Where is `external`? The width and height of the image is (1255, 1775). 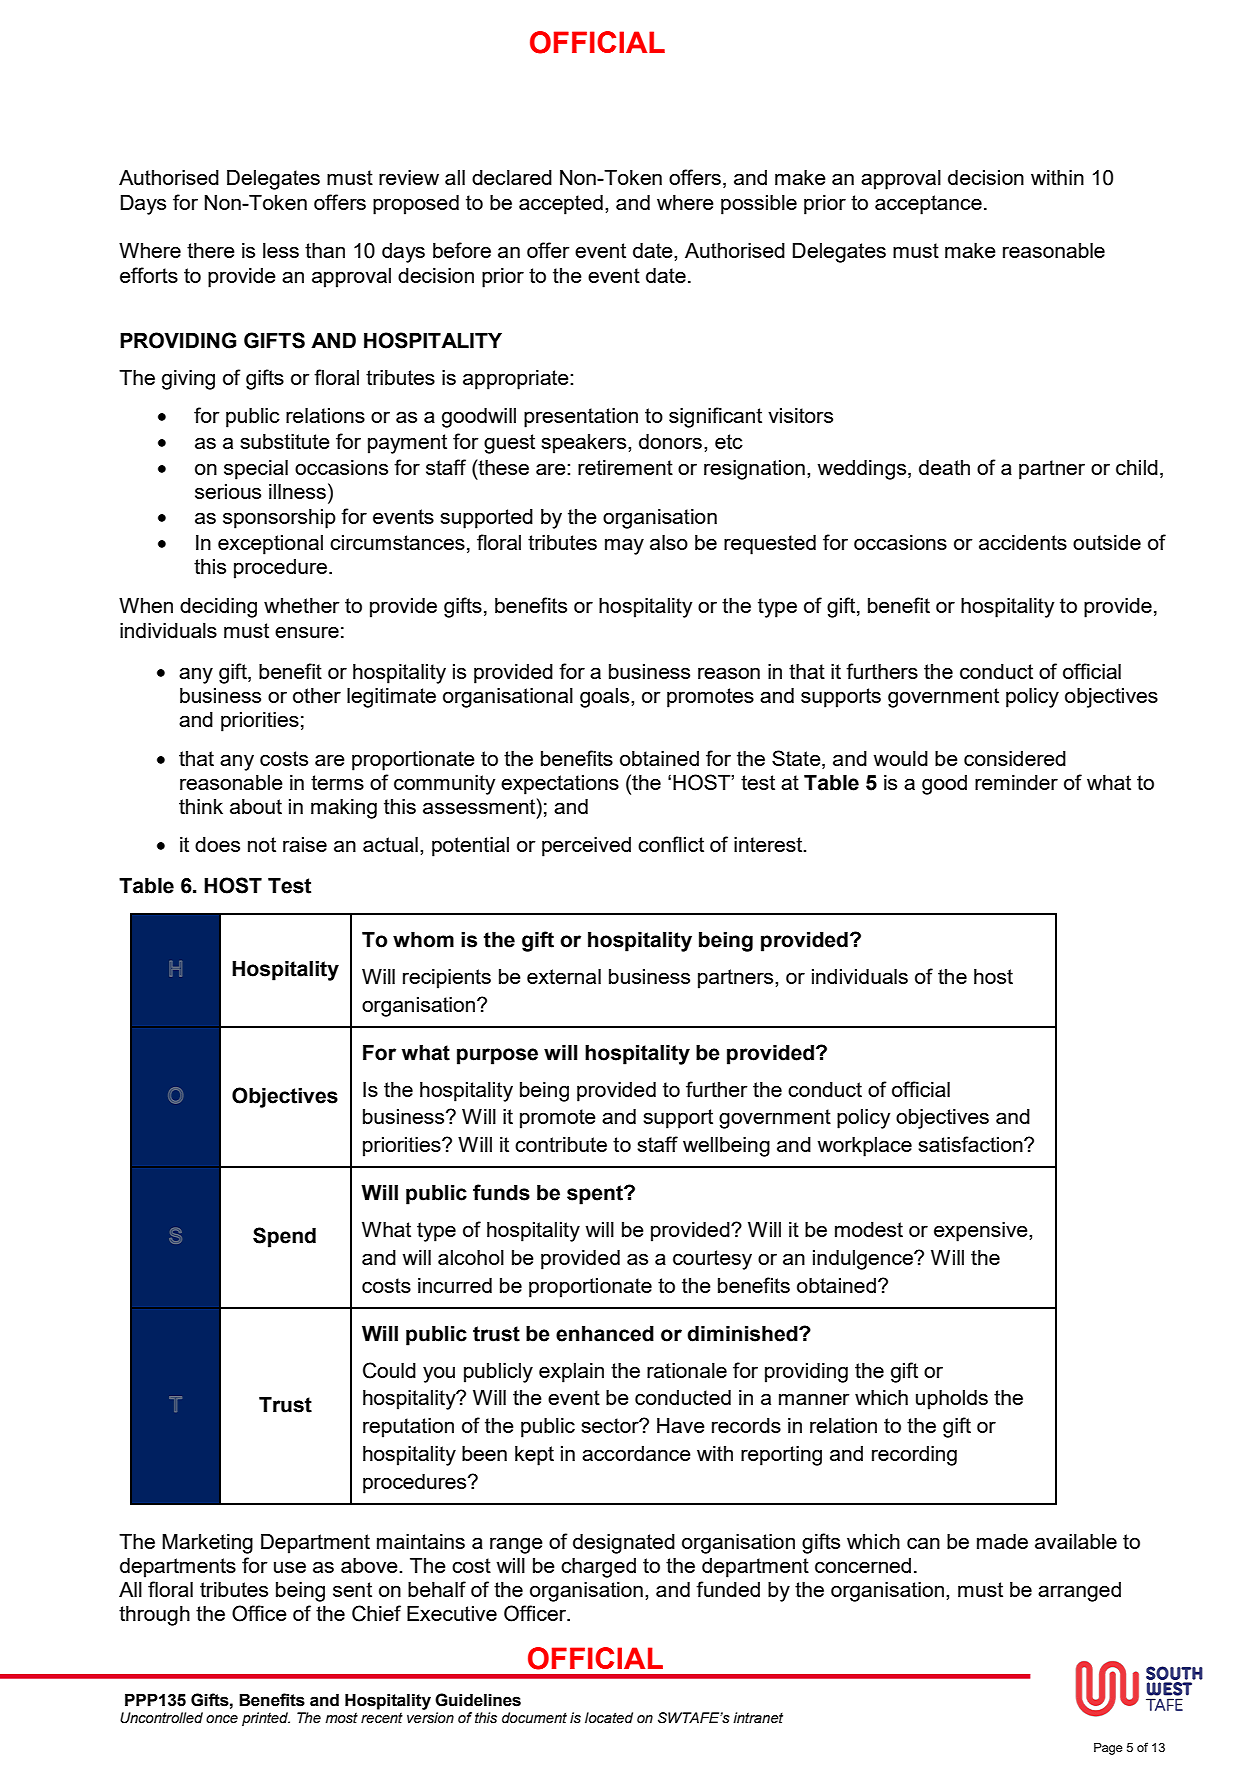
external is located at coordinates (564, 976).
